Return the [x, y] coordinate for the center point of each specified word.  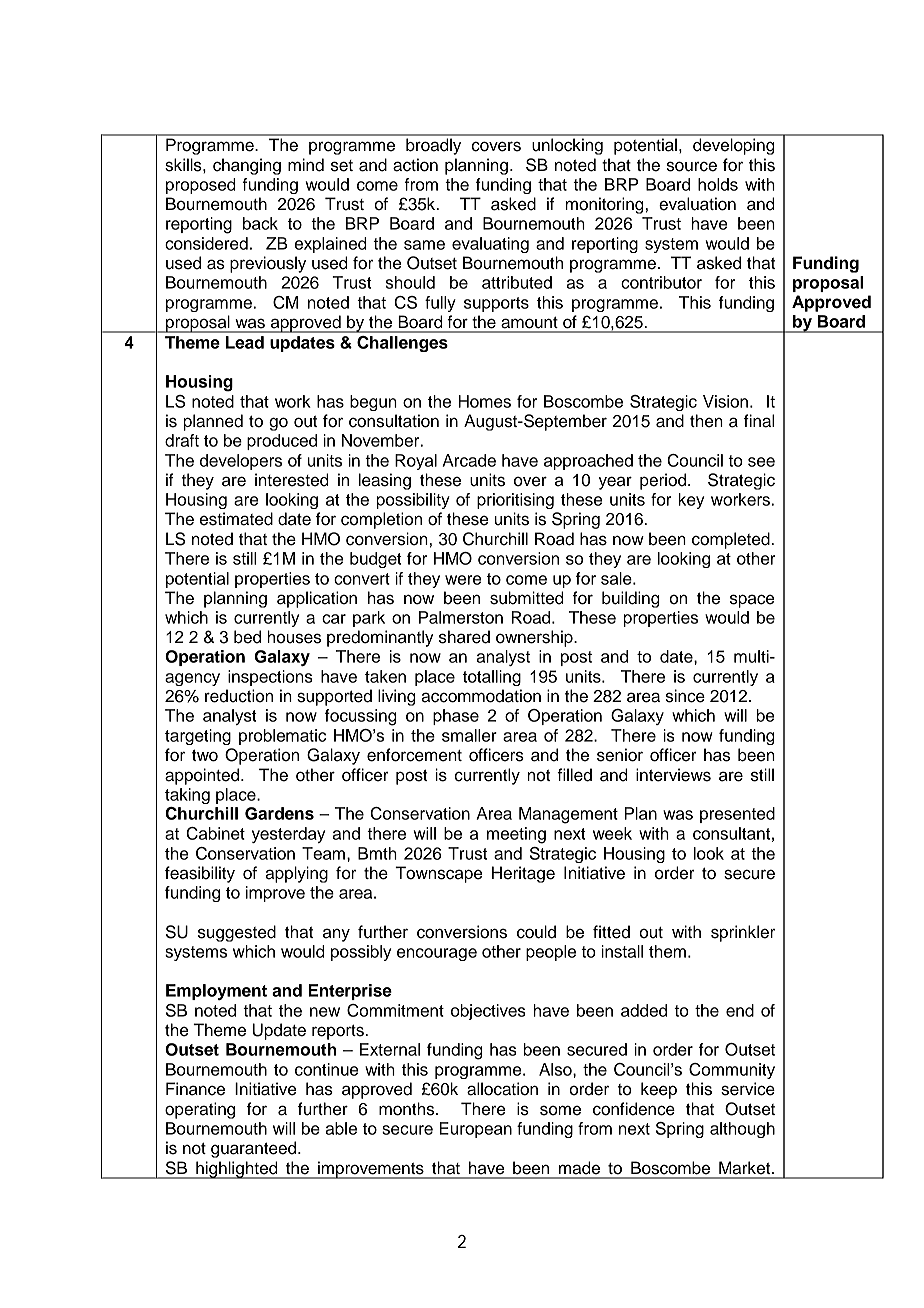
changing [247, 166]
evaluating [490, 245]
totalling [492, 678]
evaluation [697, 204]
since [685, 696]
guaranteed [255, 1149]
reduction [239, 696]
